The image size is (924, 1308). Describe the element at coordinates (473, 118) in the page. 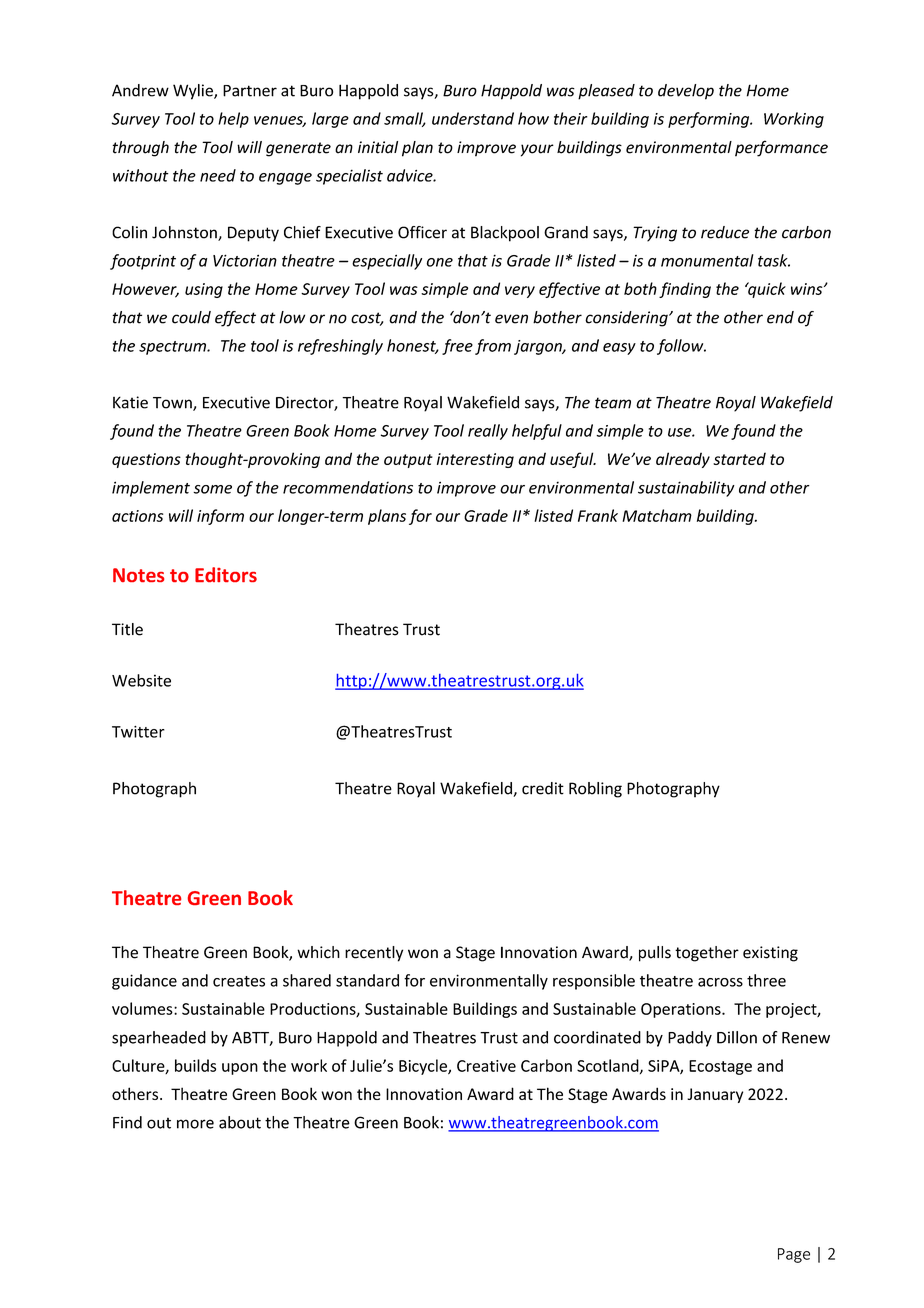

I see `understand` at that location.
